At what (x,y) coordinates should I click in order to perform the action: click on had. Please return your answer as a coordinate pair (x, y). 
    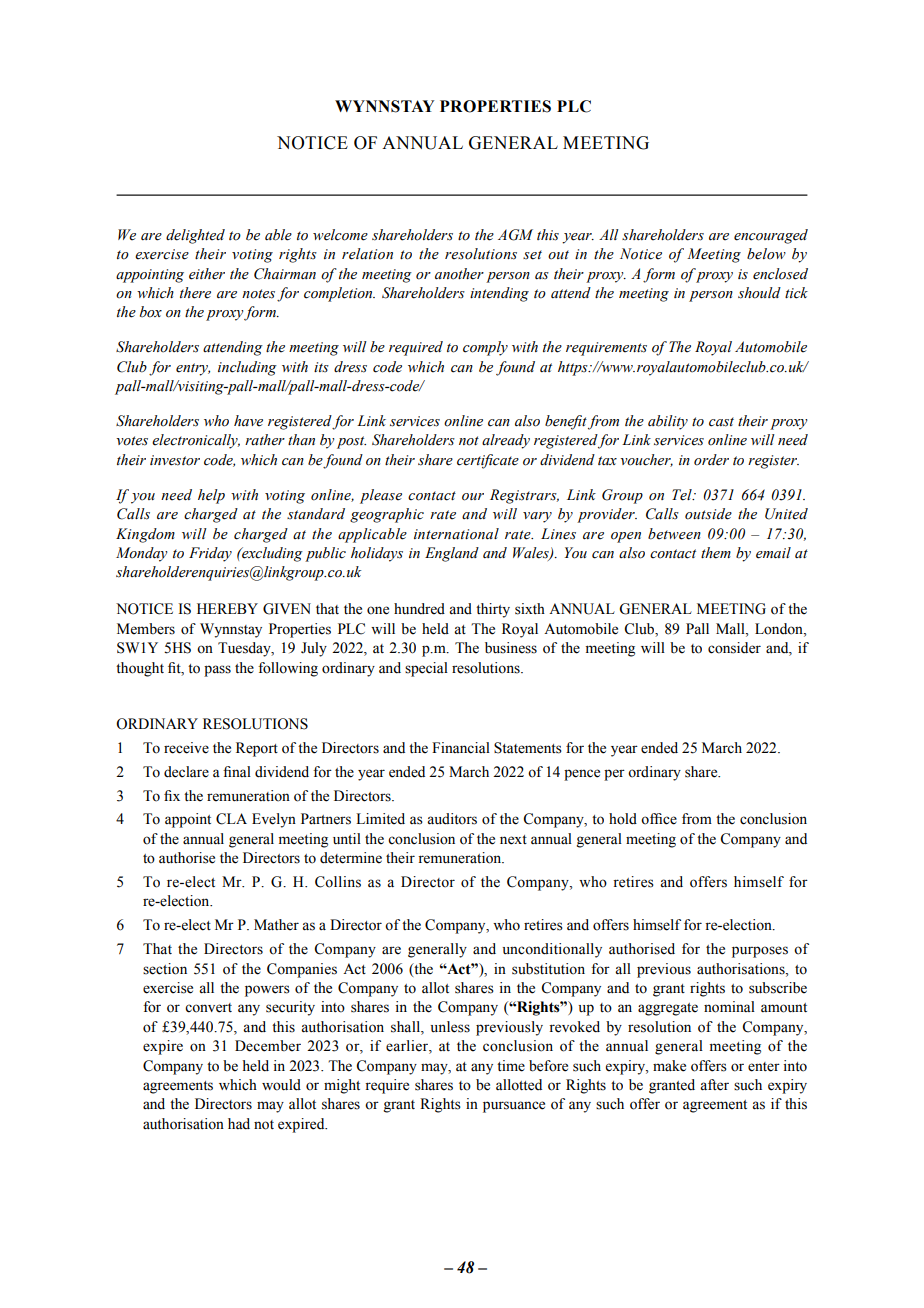
    Looking at the image, I should click on (239, 1124).
